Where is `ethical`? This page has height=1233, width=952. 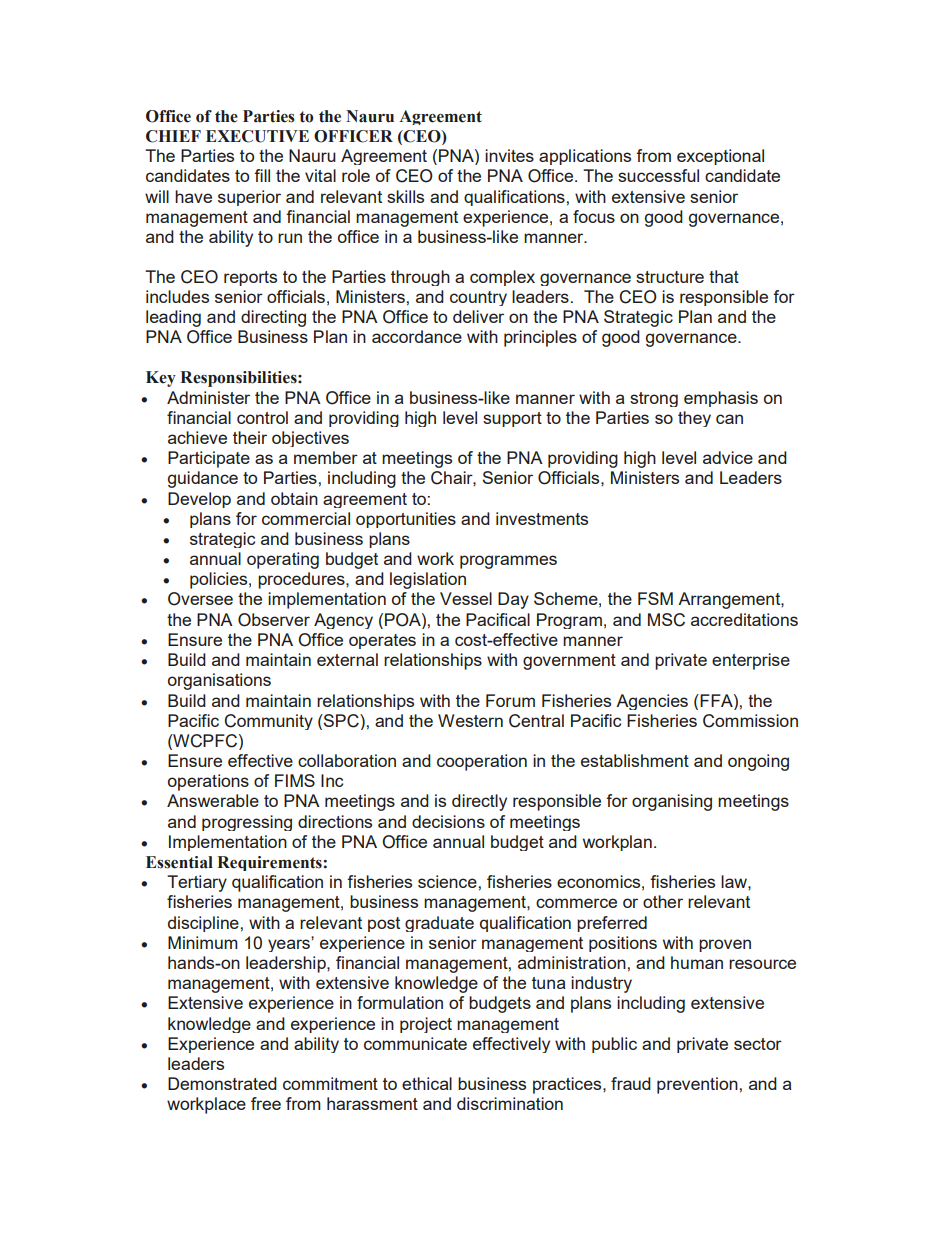 ethical is located at coordinates (427, 1083).
